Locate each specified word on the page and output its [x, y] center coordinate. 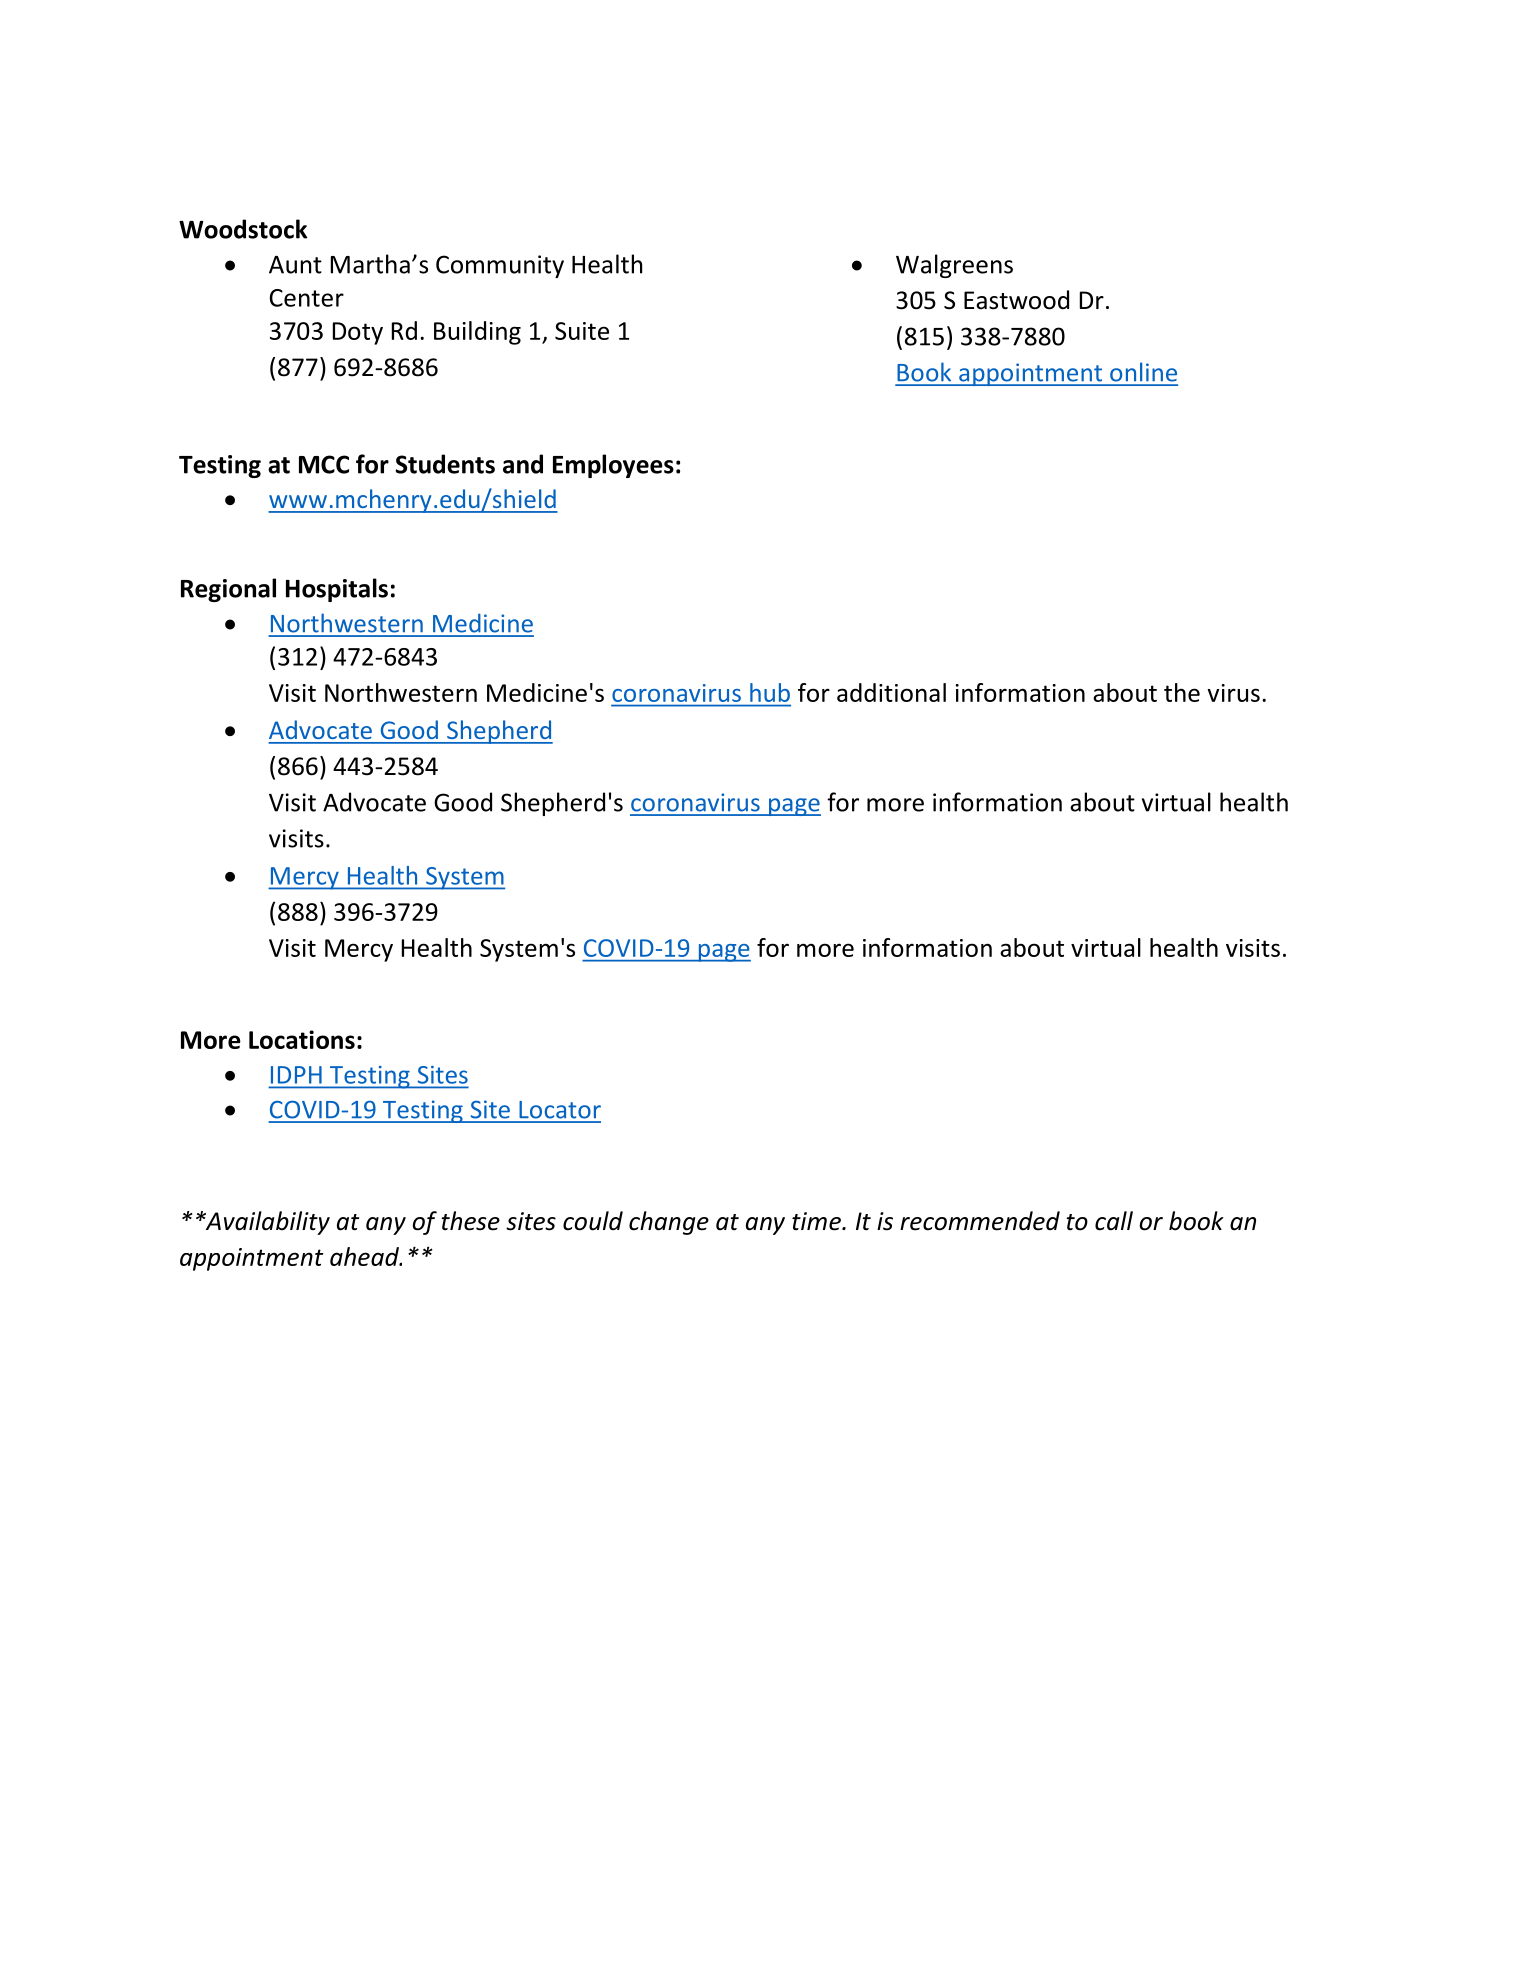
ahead [365, 1256]
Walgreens [954, 266]
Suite [582, 331]
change [669, 1223]
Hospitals [337, 590]
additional [891, 692]
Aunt [295, 265]
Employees [613, 466]
